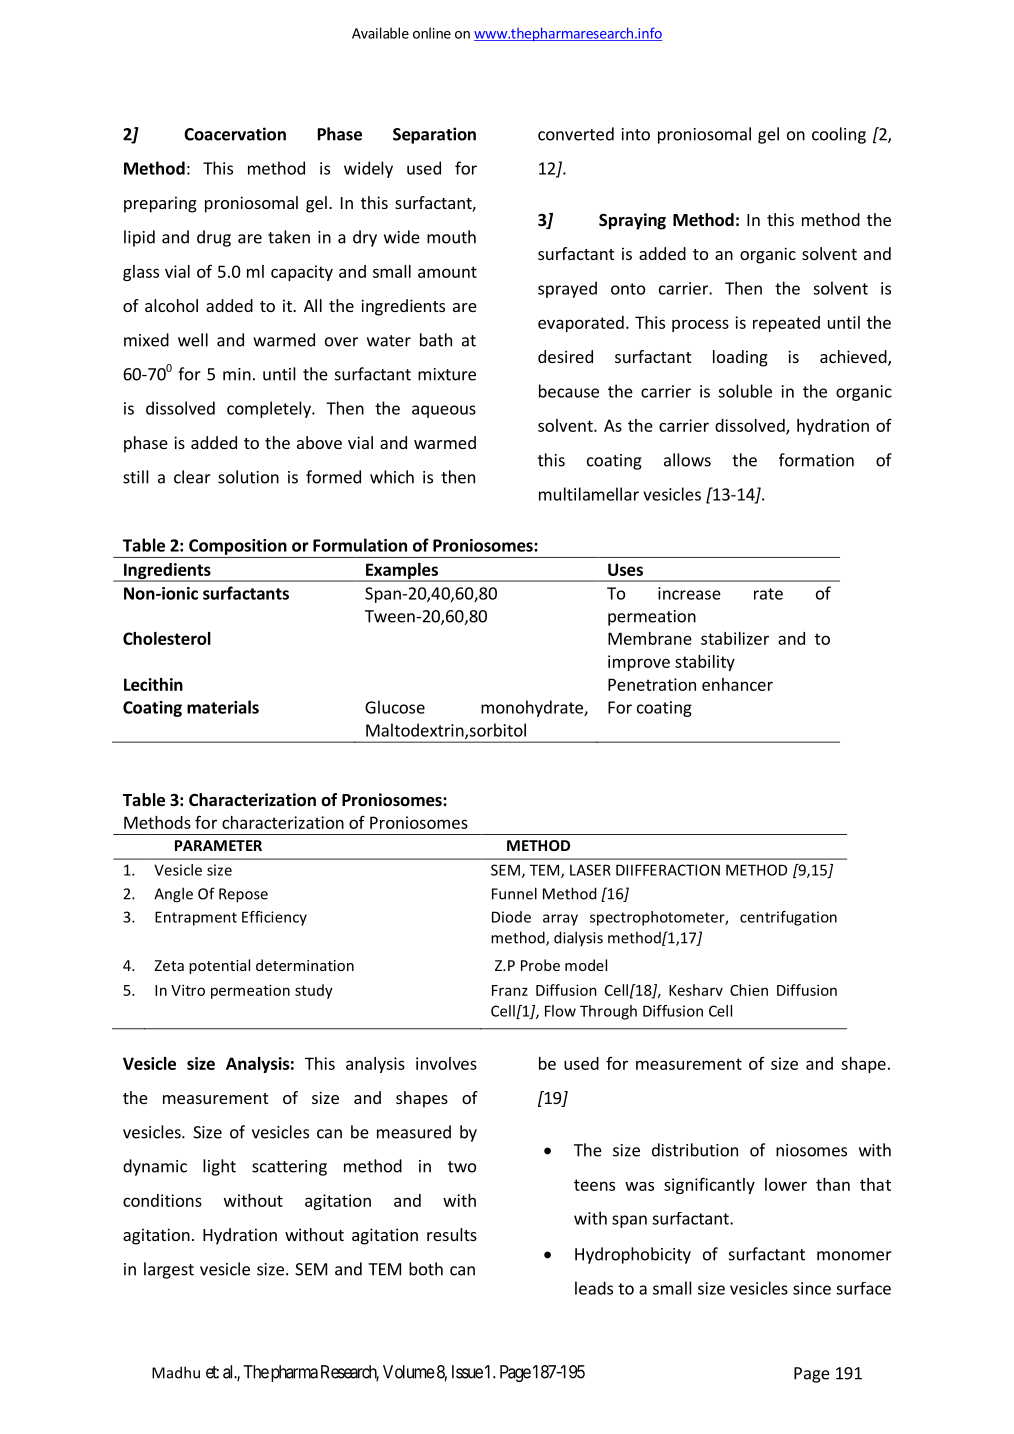 The image size is (1014, 1434). What do you see at coordinates (160, 204) in the screenshot?
I see `preparing` at bounding box center [160, 204].
